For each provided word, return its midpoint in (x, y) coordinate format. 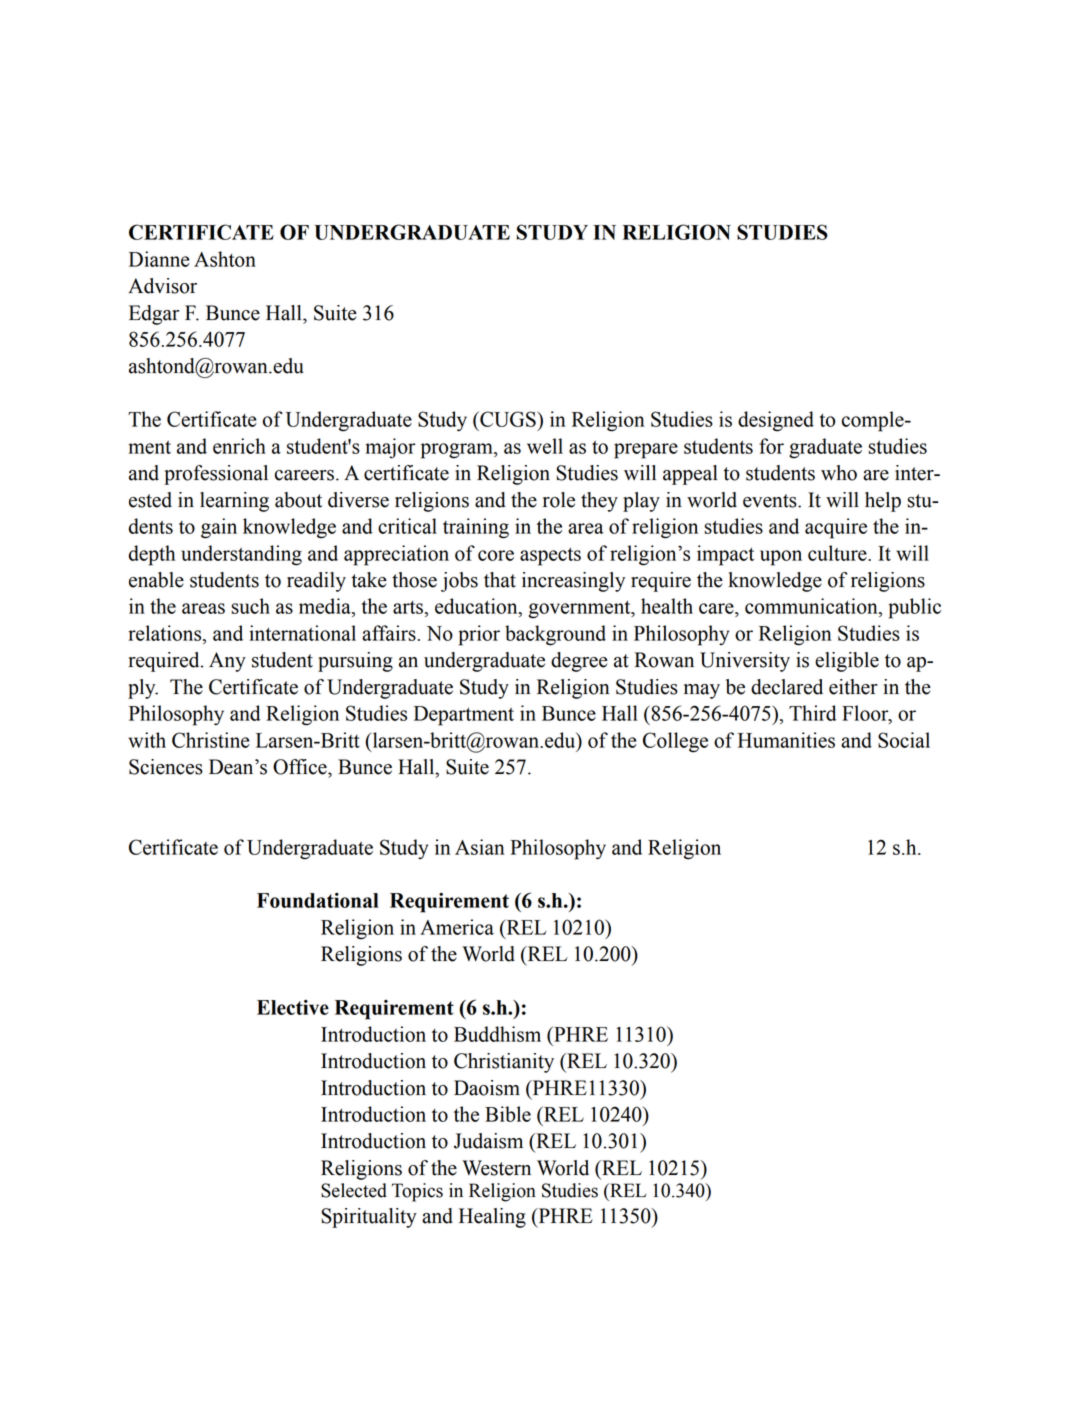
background (555, 635)
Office (301, 767)
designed (776, 421)
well (545, 446)
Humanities (786, 740)
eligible (847, 662)
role (559, 500)
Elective (293, 1007)
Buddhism (497, 1034)
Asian (480, 847)
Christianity (504, 1063)
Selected (354, 1190)
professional (216, 475)
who (839, 473)
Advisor (162, 286)
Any (227, 662)
